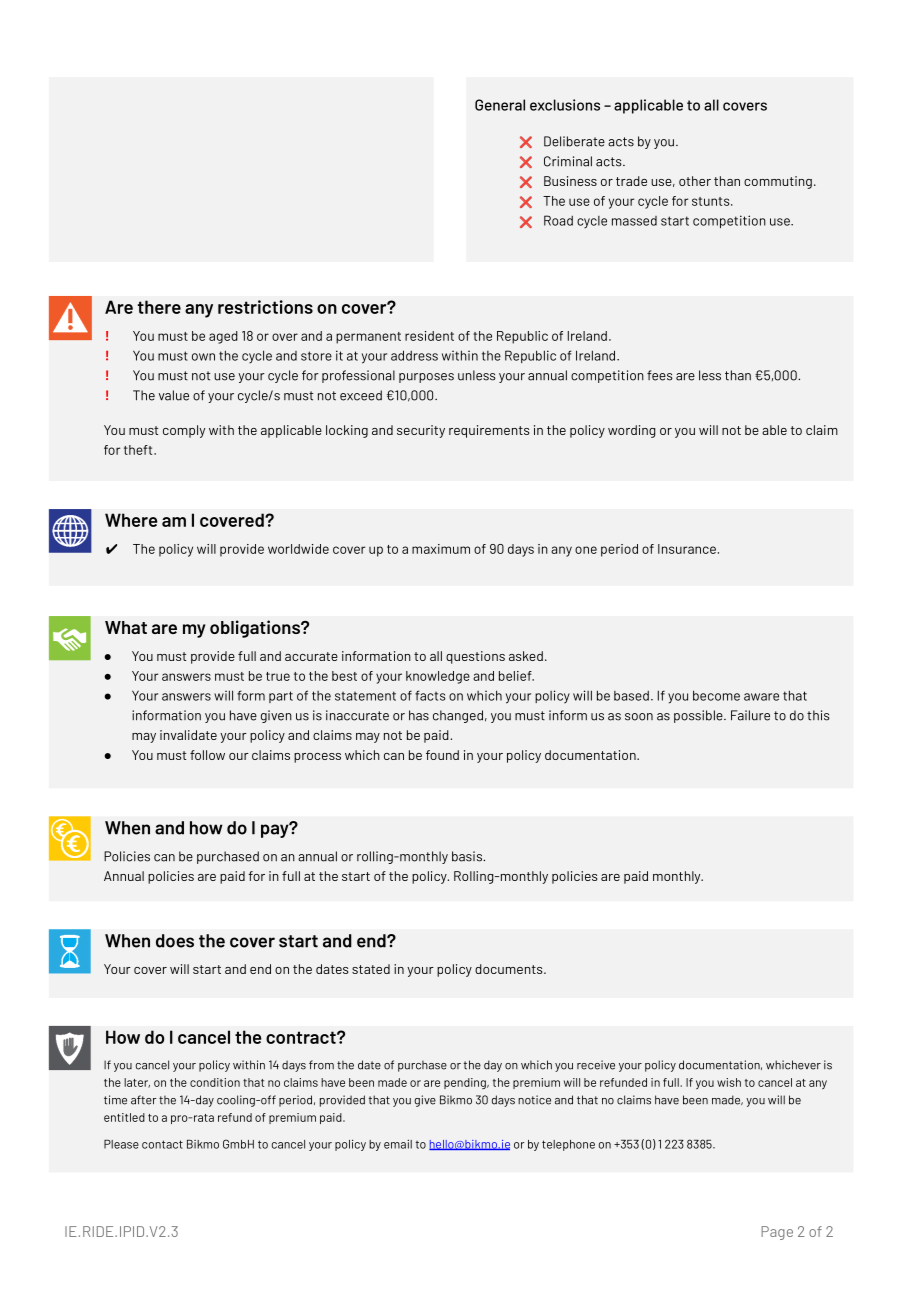 This page has height=1307, width=924. I want to click on there, so click(159, 307).
